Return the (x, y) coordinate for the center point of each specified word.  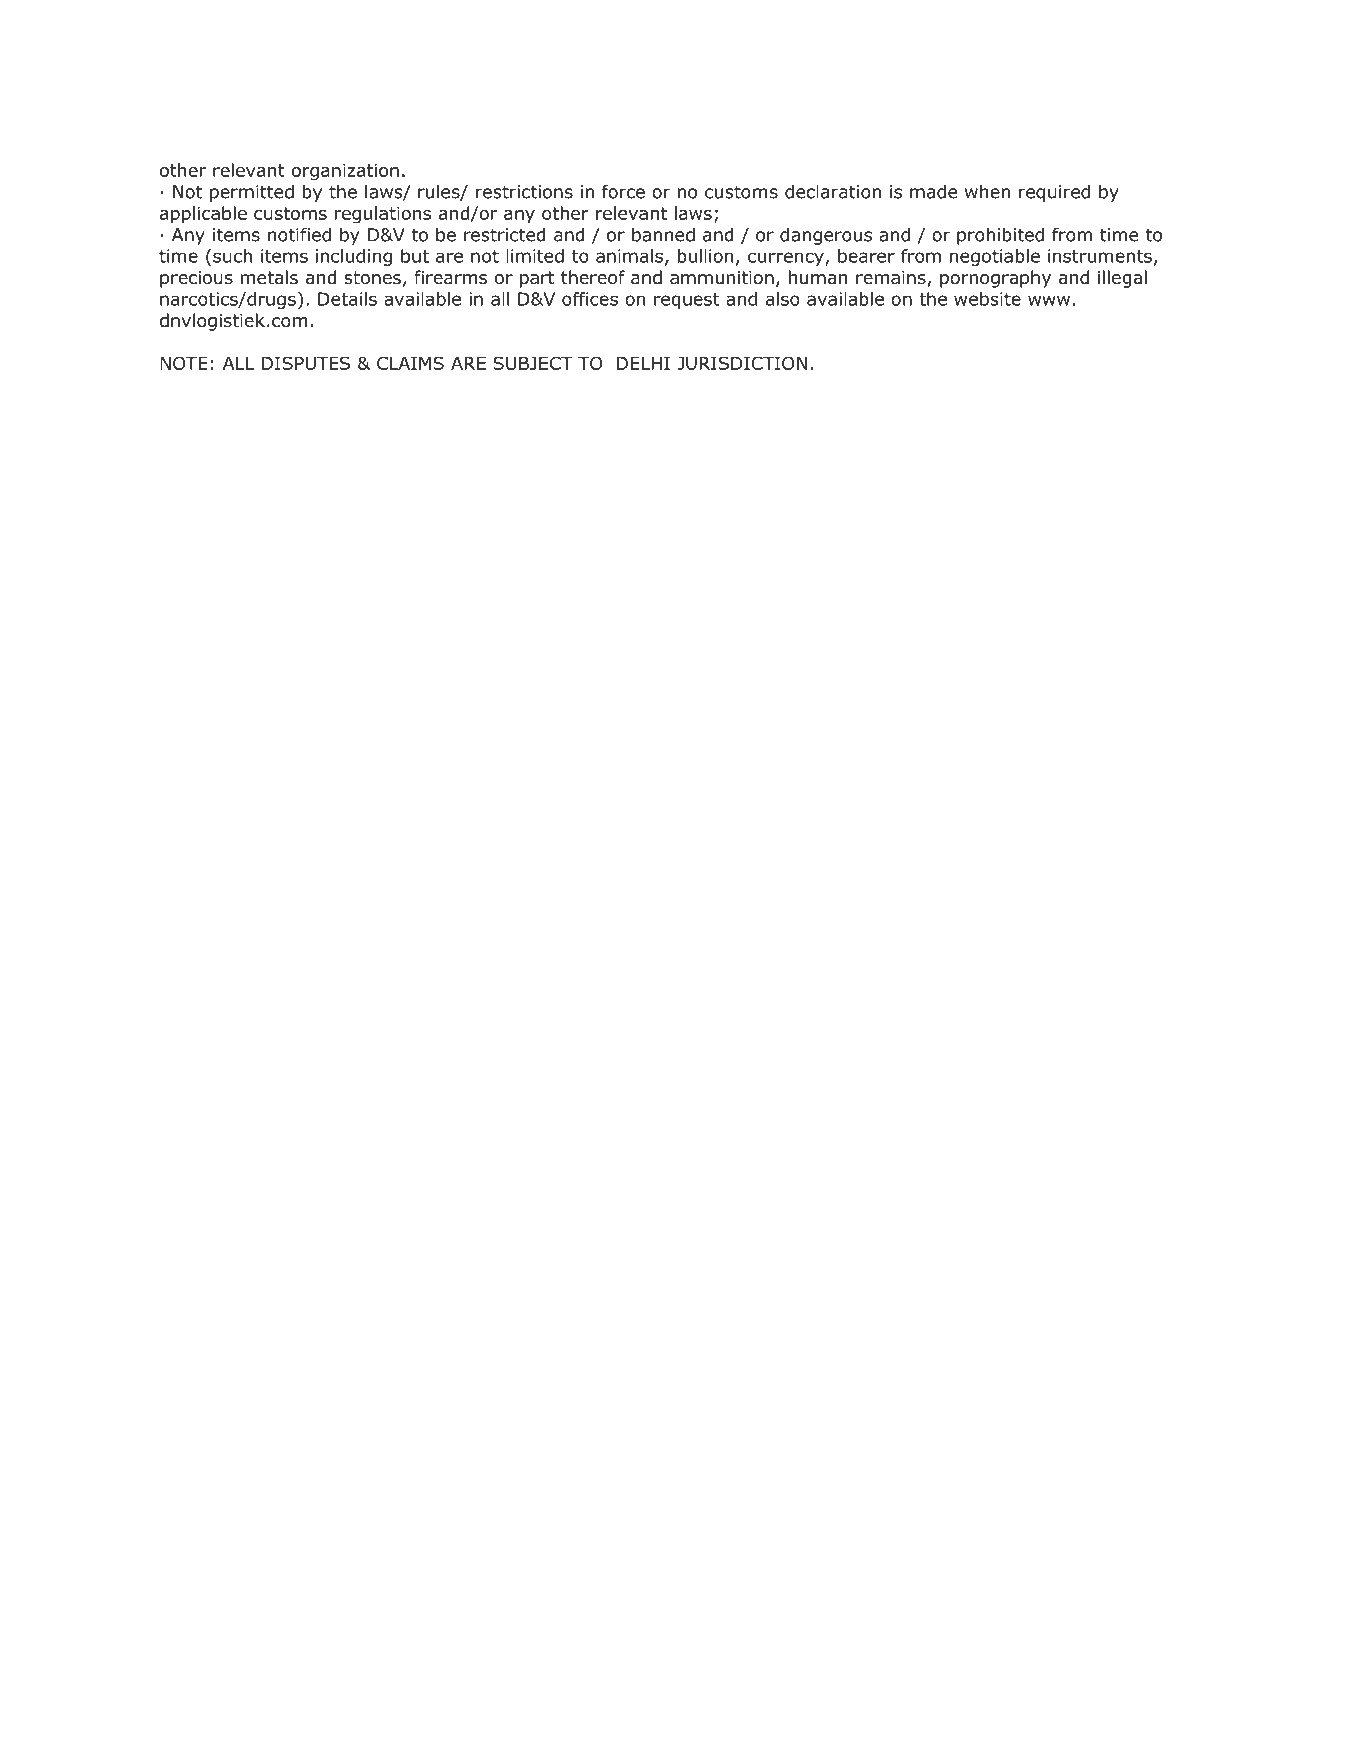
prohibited (1000, 236)
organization (345, 172)
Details (347, 299)
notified (299, 234)
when (987, 191)
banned (663, 234)
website (987, 299)
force (623, 191)
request (686, 301)
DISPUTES (306, 363)
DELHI (643, 363)
